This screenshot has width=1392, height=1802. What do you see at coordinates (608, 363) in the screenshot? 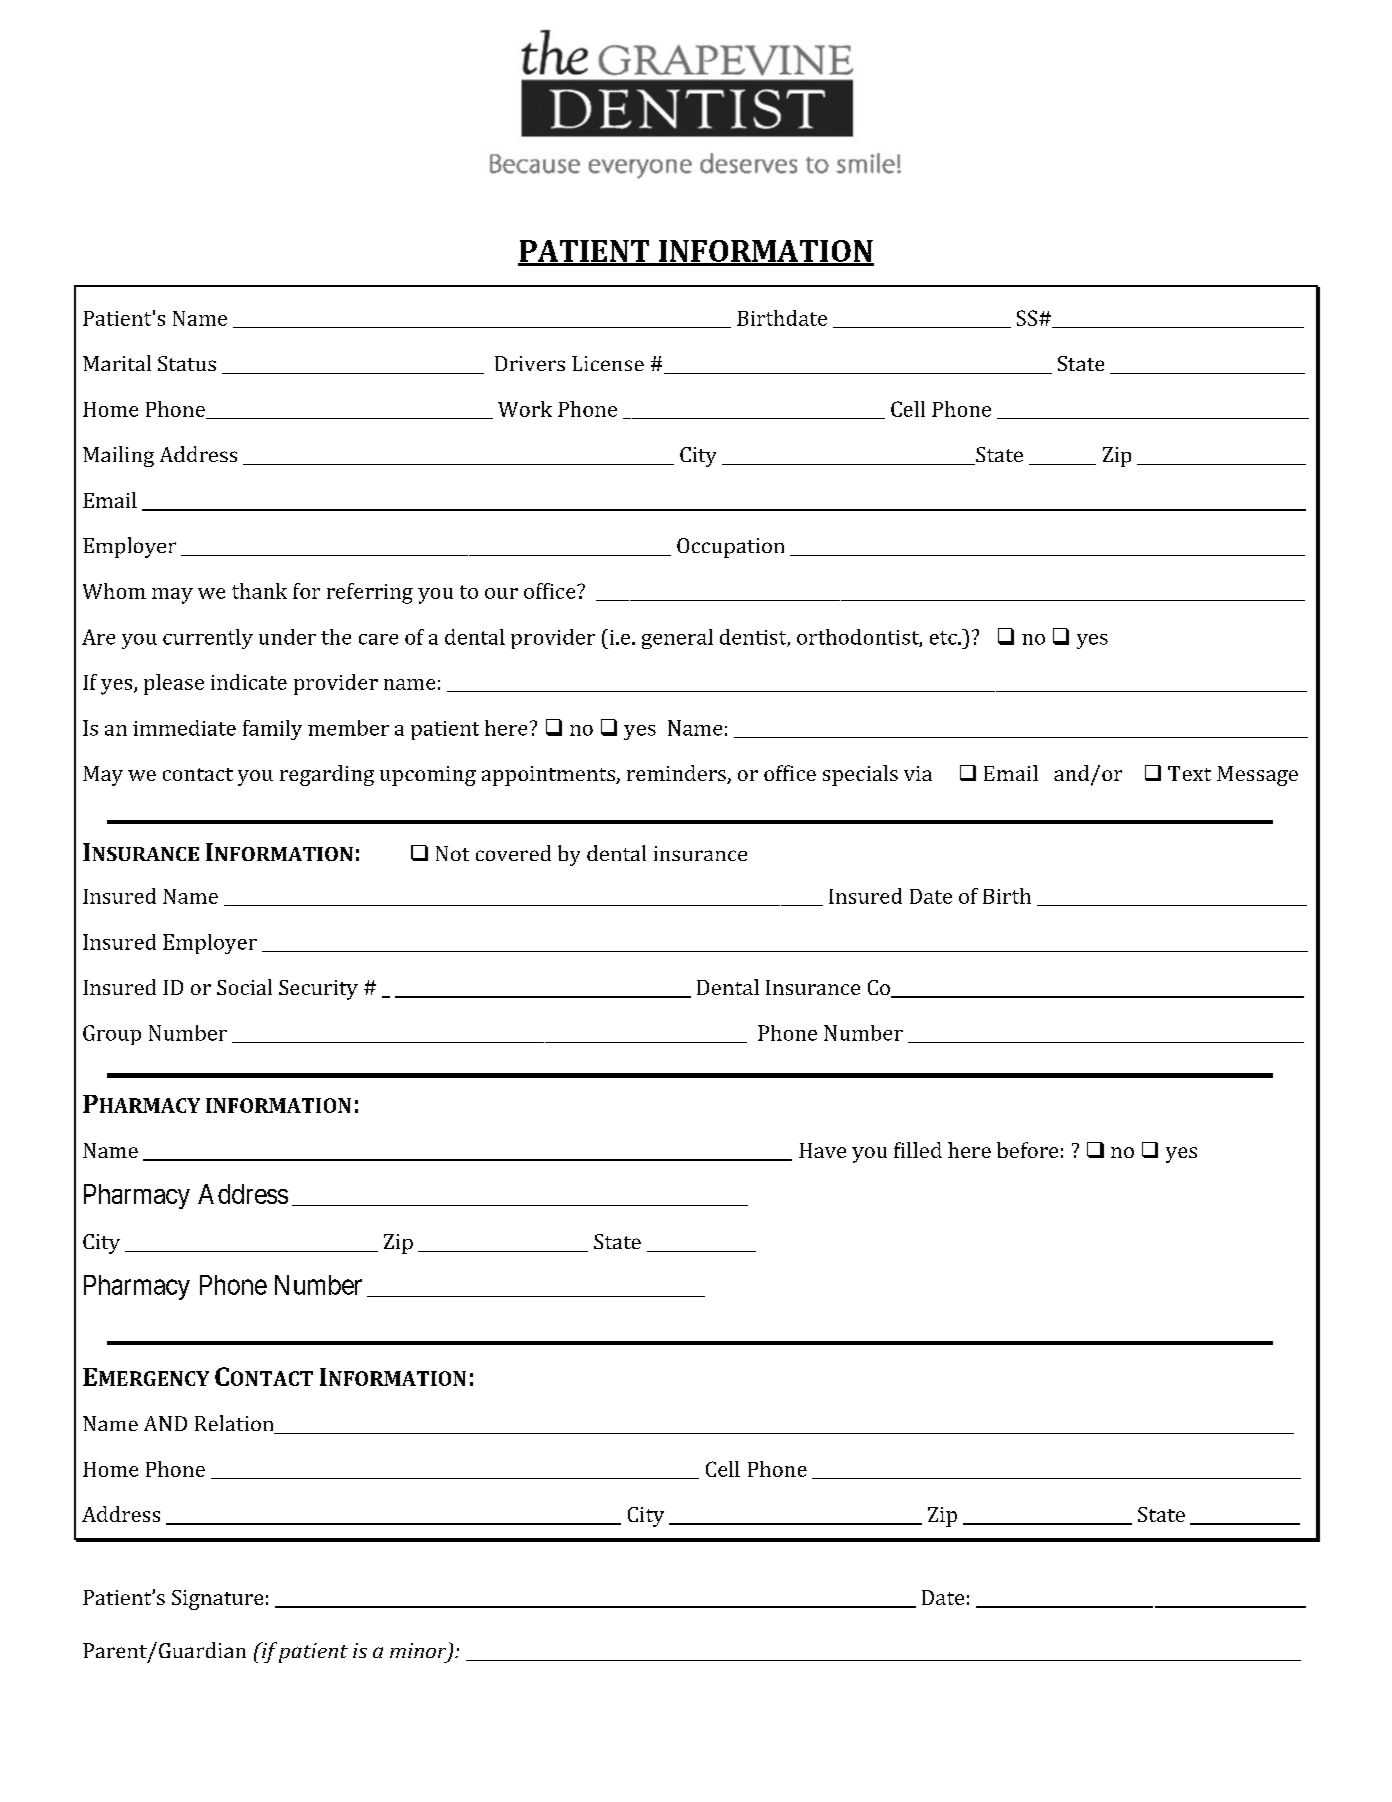
I see `License` at bounding box center [608, 363].
